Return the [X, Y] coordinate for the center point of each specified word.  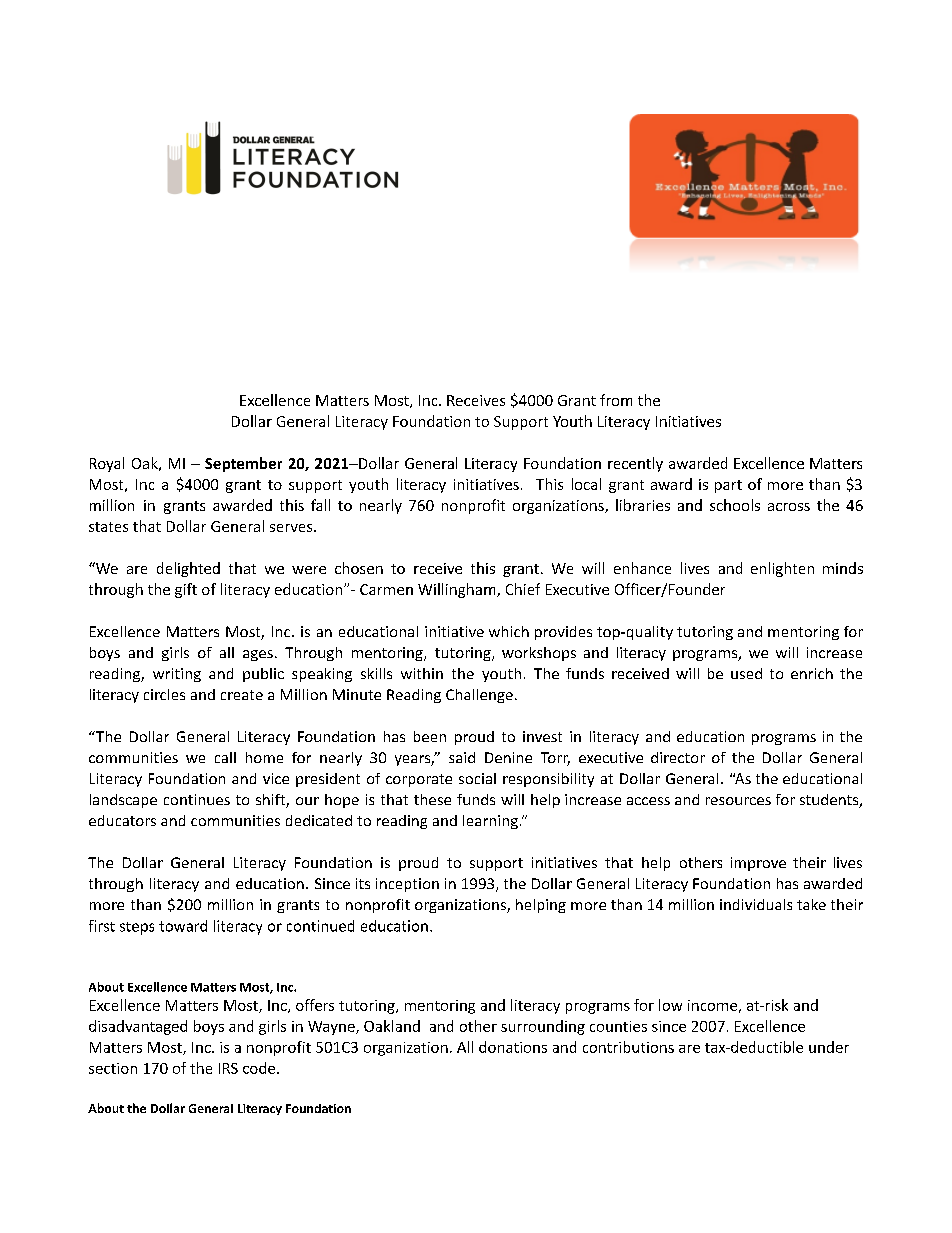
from [616, 400]
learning [490, 822]
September [243, 464]
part [728, 486]
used [746, 673]
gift [186, 590]
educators [122, 820]
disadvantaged [138, 1027]
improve [758, 864]
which [509, 631]
